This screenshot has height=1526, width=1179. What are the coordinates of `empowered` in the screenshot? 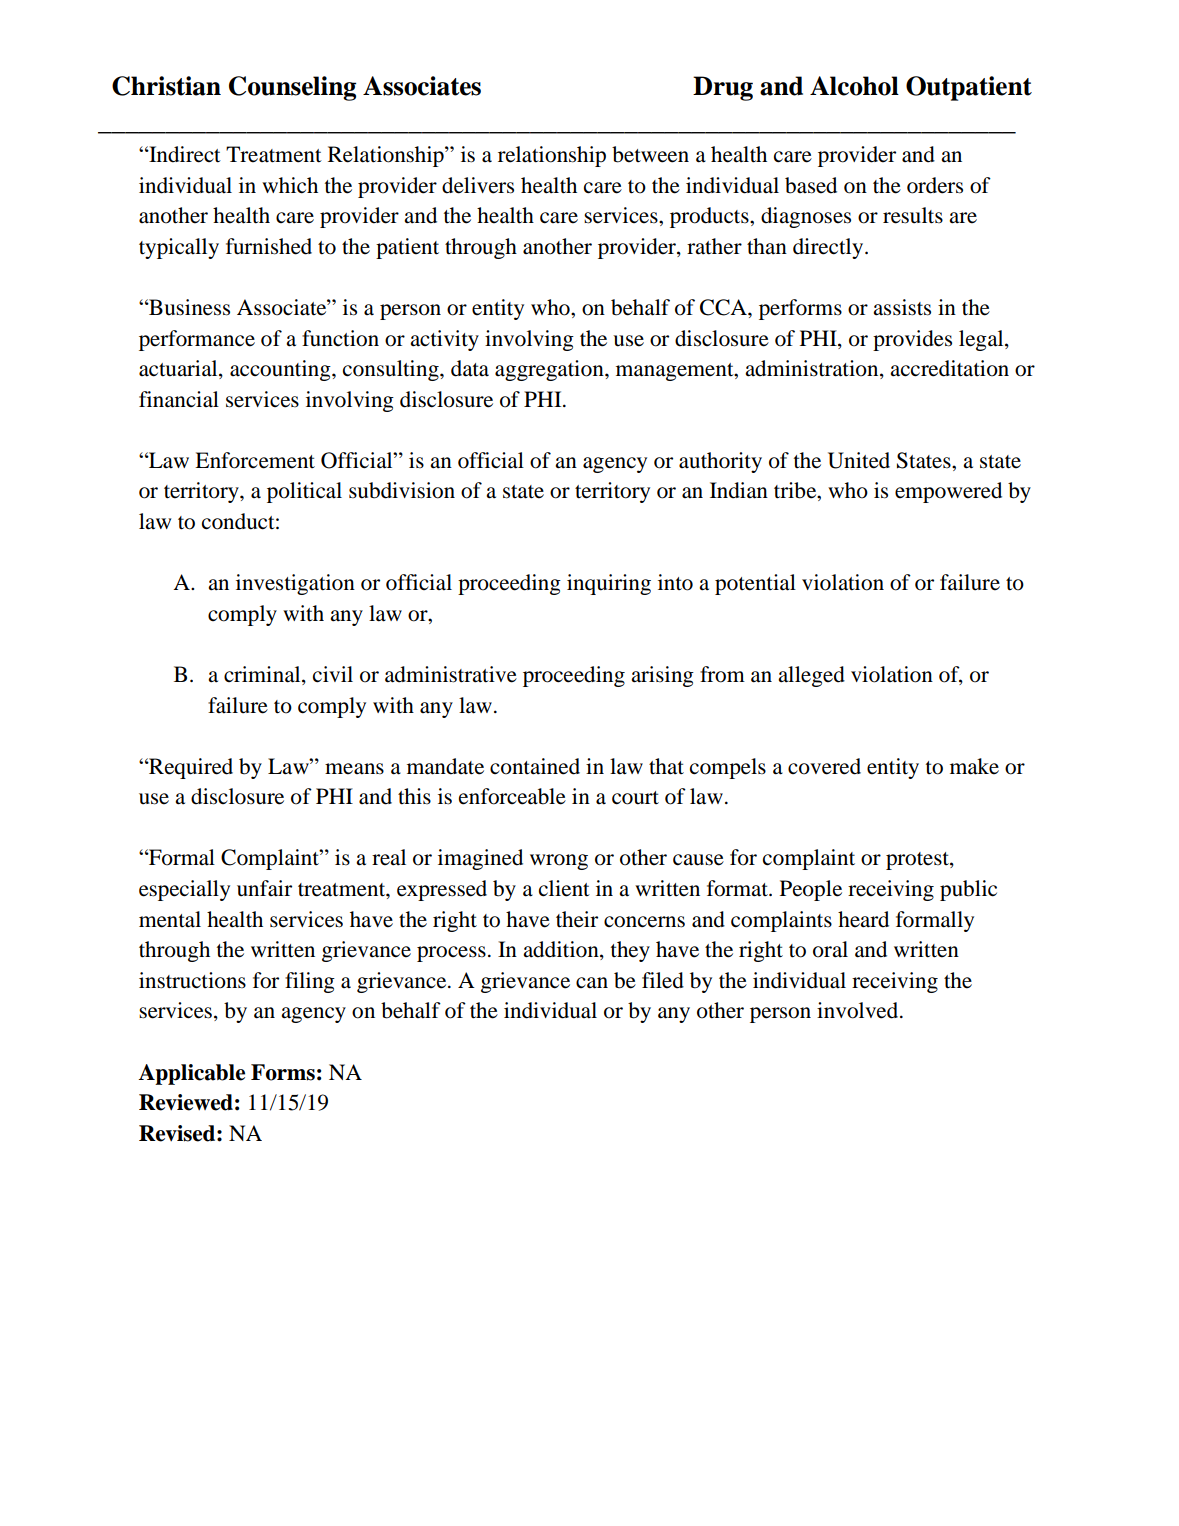 It's located at (948, 492).
